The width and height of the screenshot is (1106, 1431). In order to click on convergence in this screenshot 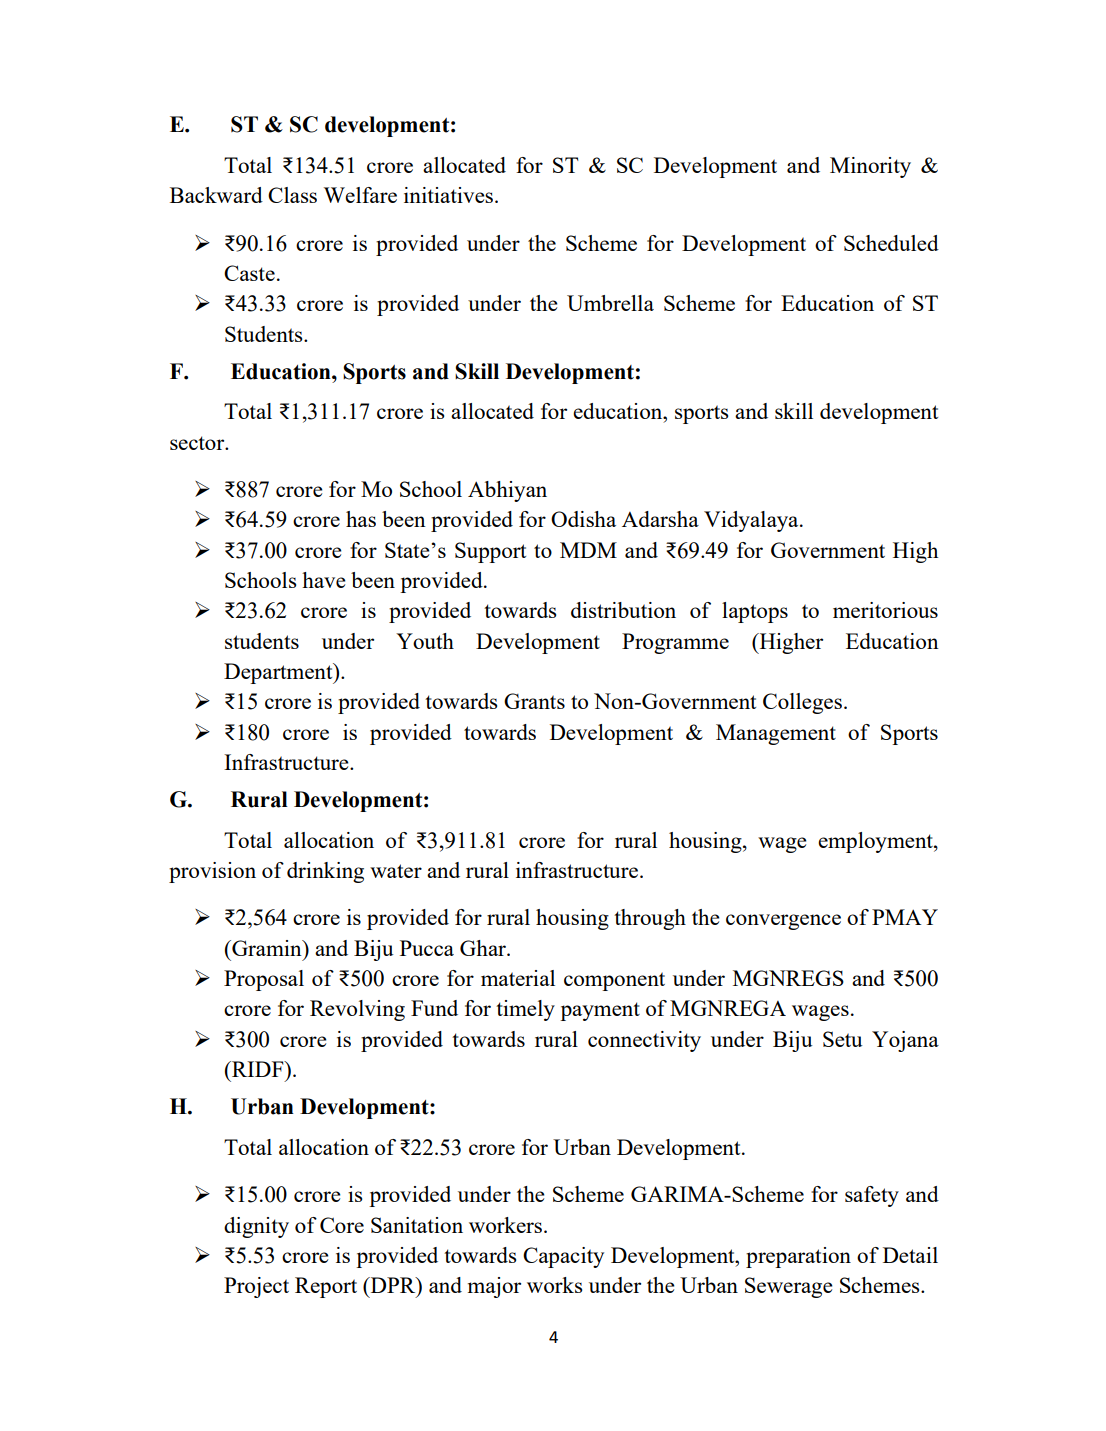, I will do `click(783, 922)`.
